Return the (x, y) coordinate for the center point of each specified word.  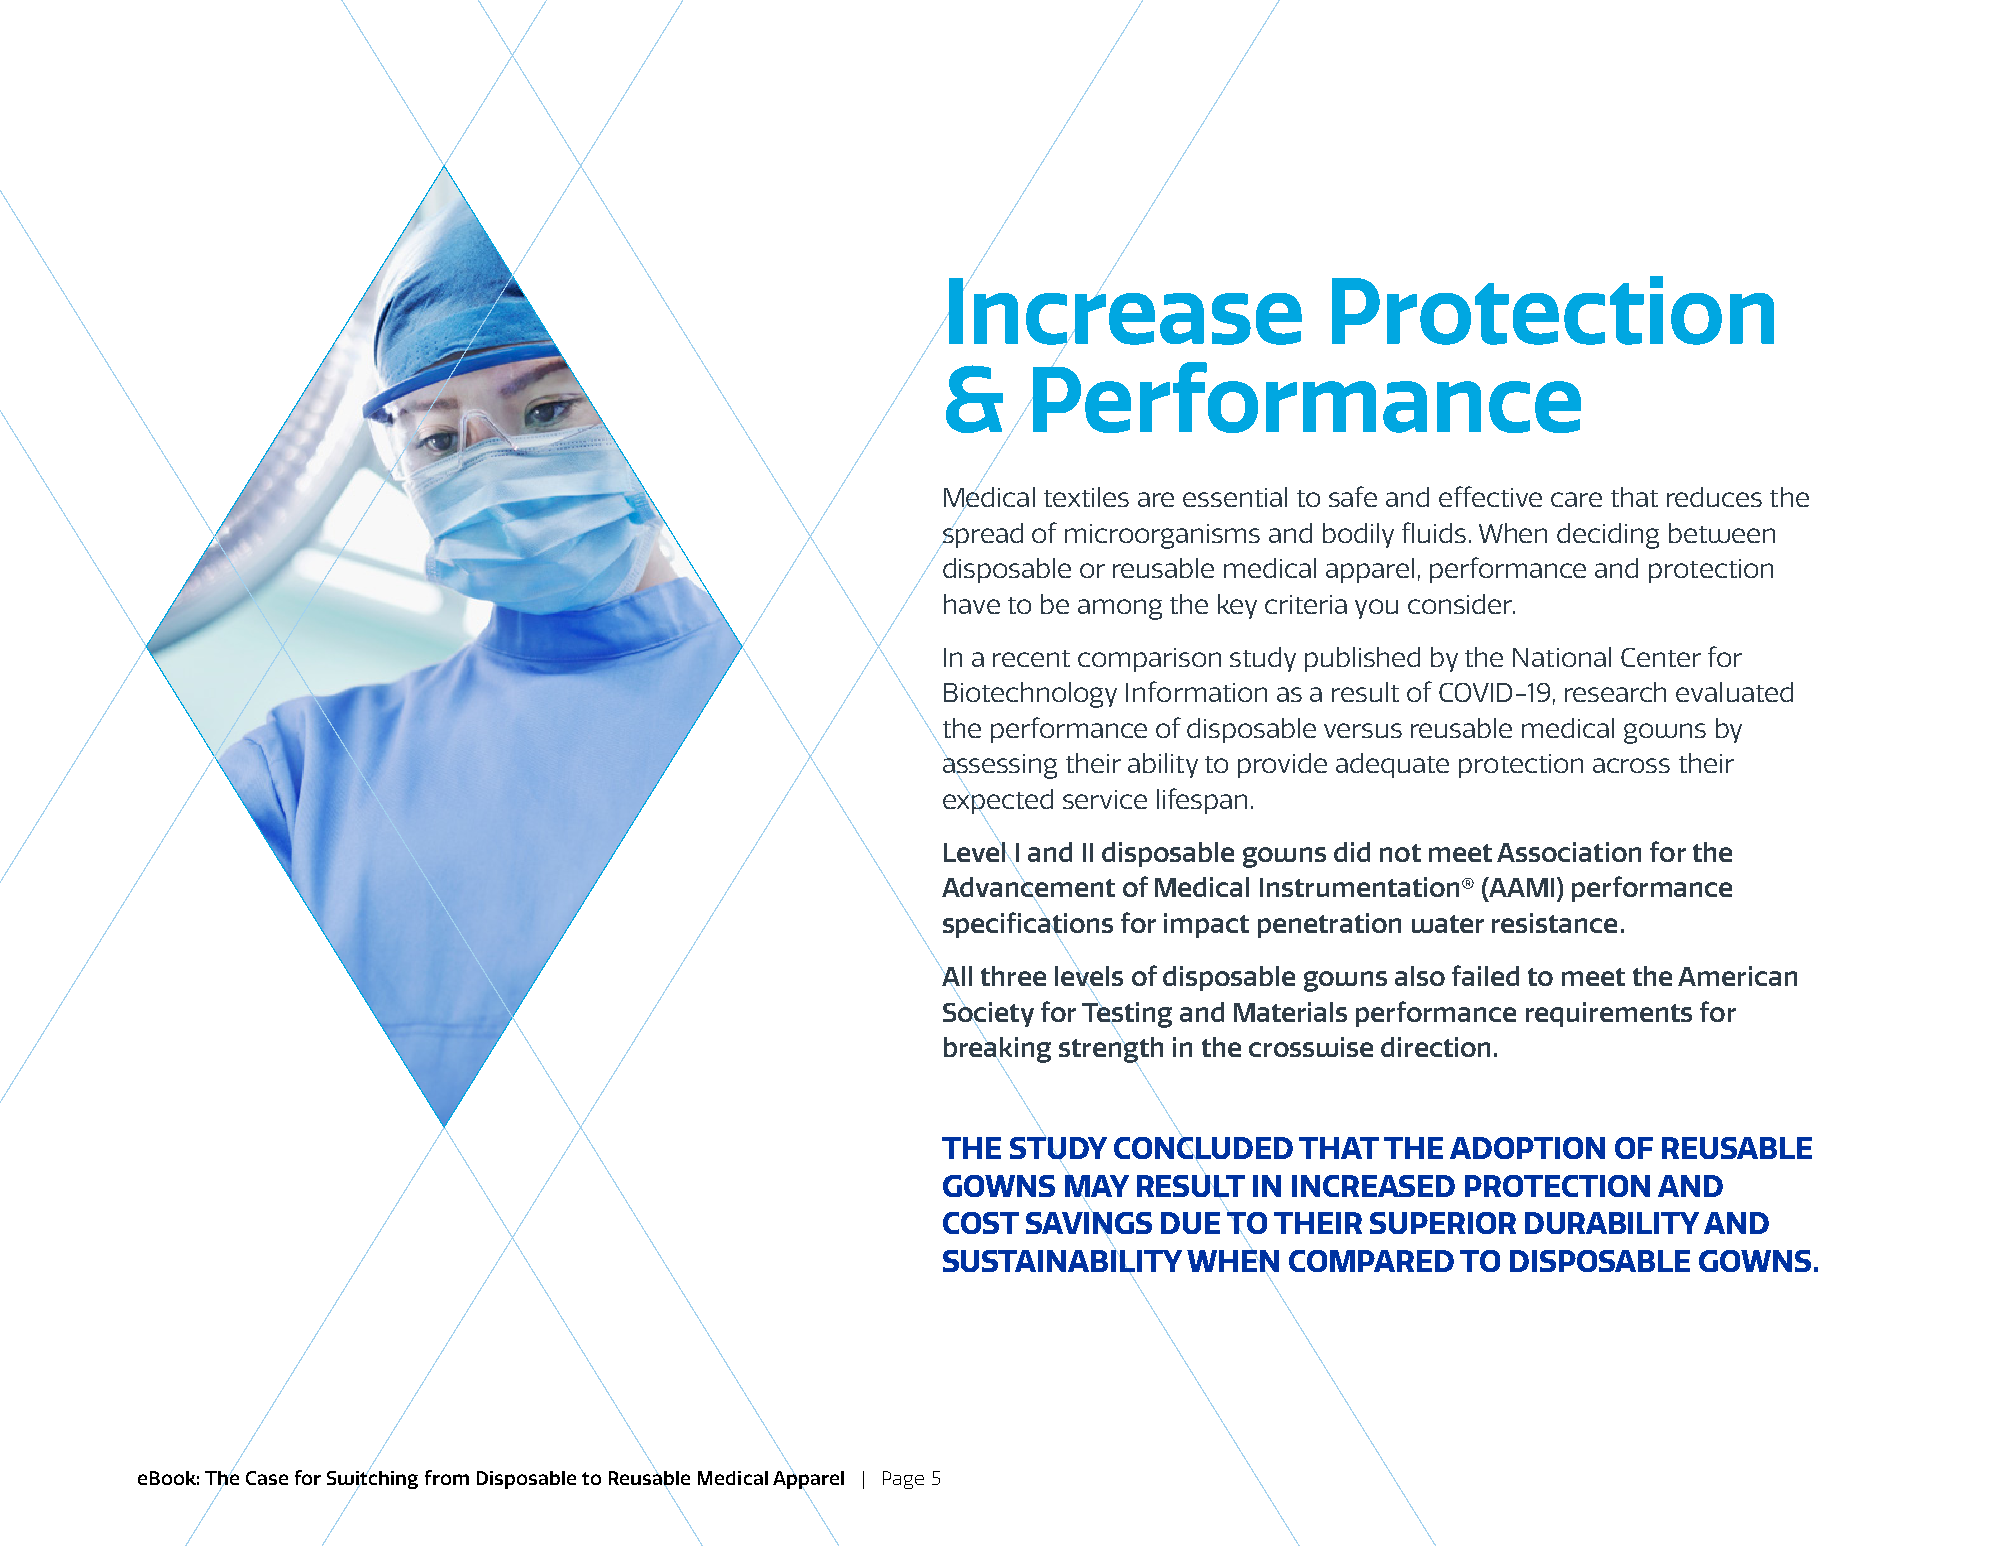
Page (903, 1480)
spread (982, 534)
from (447, 1477)
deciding (1608, 536)
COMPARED (1371, 1261)
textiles (1086, 497)
